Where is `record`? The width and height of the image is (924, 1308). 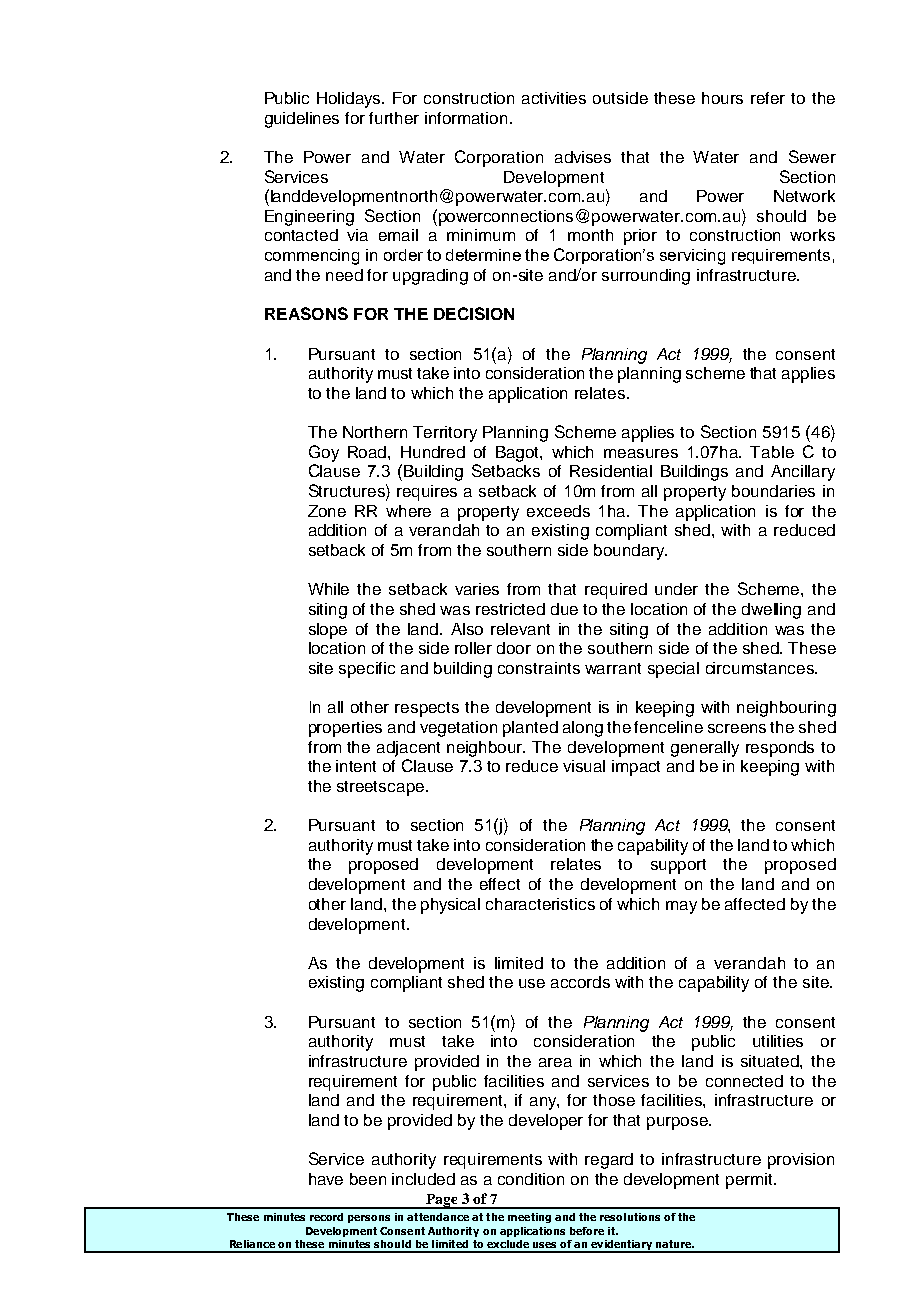 record is located at coordinates (326, 1217).
